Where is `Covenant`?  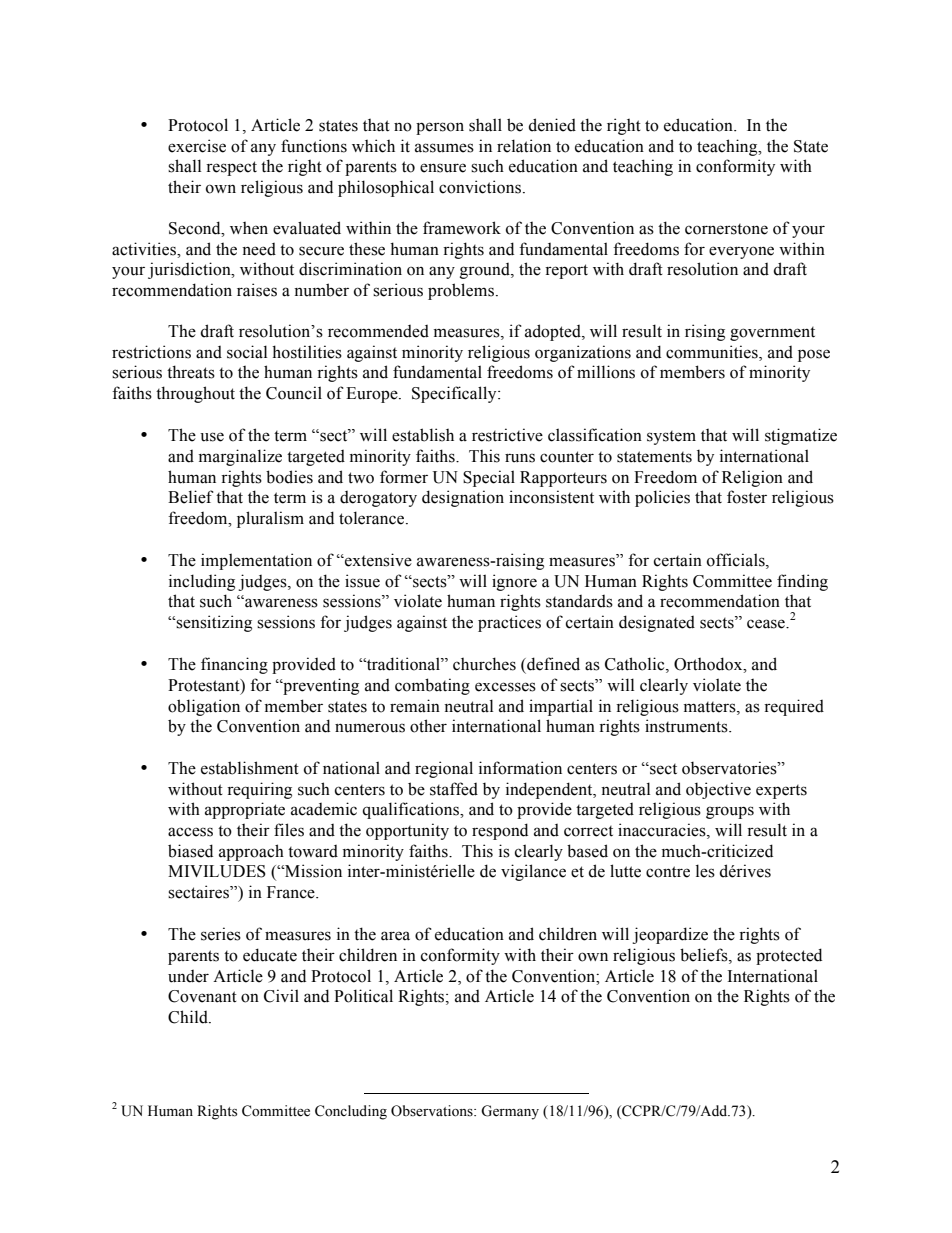
Covenant is located at coordinates (202, 996).
